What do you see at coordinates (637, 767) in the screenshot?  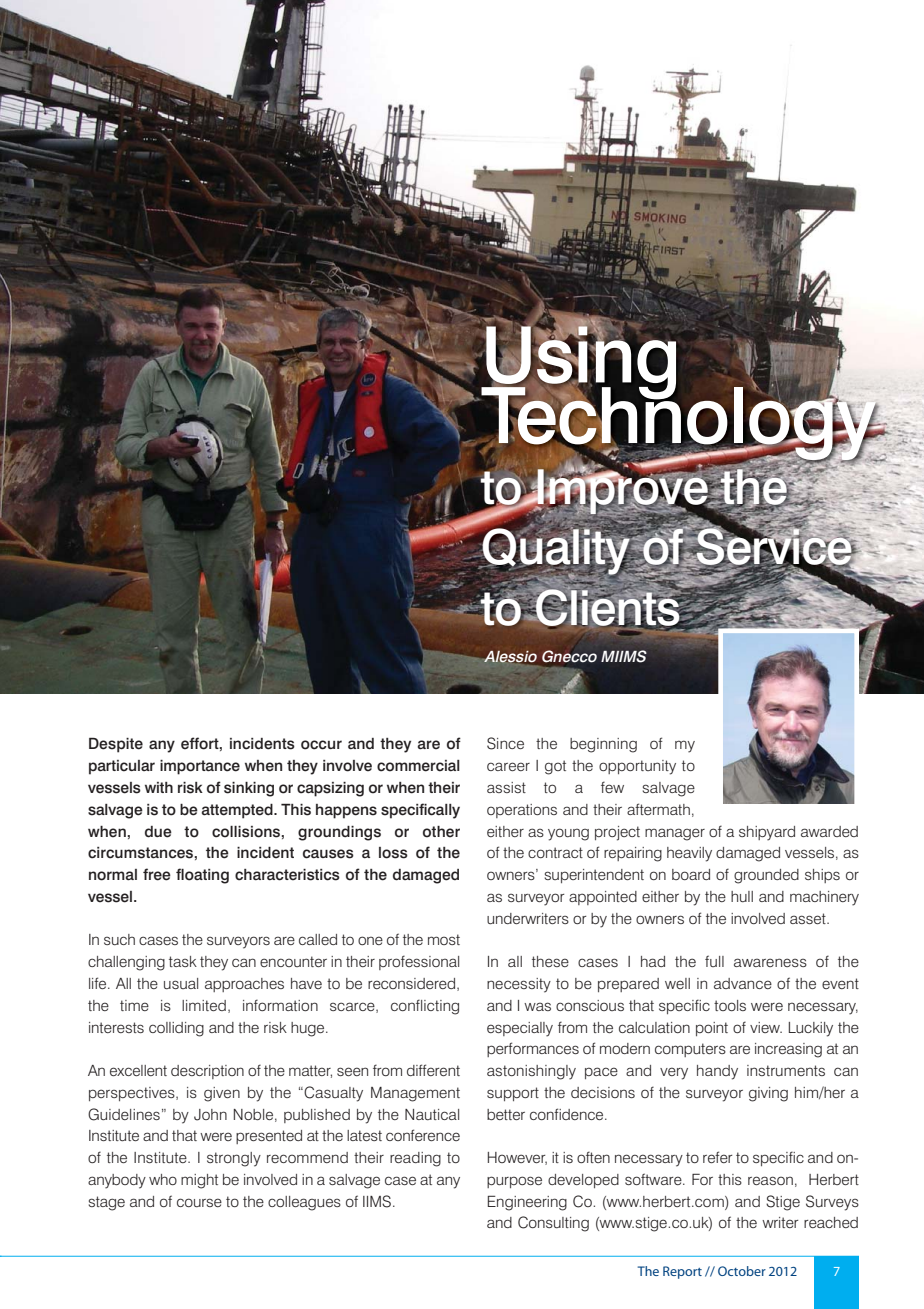 I see `opportunity` at bounding box center [637, 767].
